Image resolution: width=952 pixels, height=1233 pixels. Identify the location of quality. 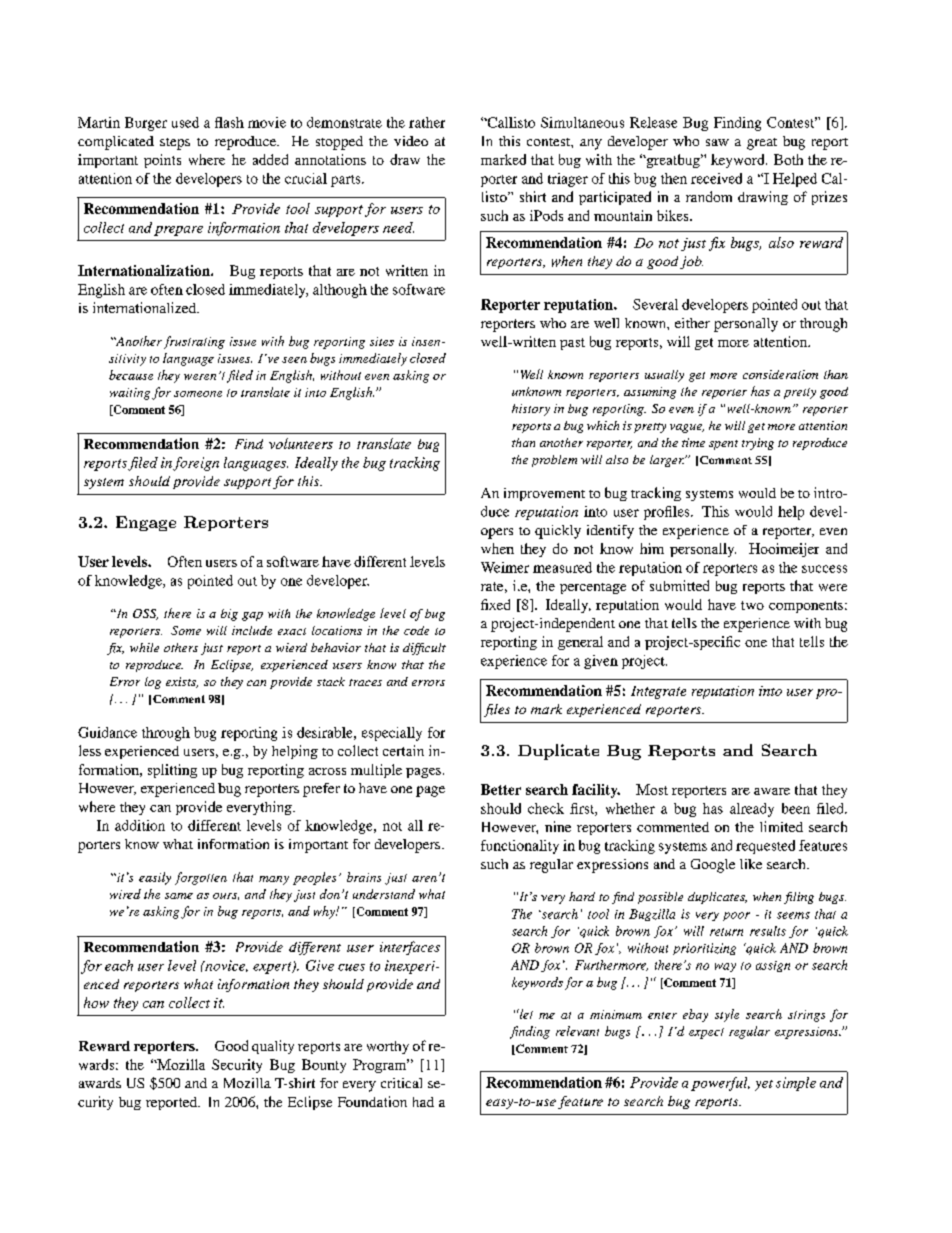
(273, 1047).
